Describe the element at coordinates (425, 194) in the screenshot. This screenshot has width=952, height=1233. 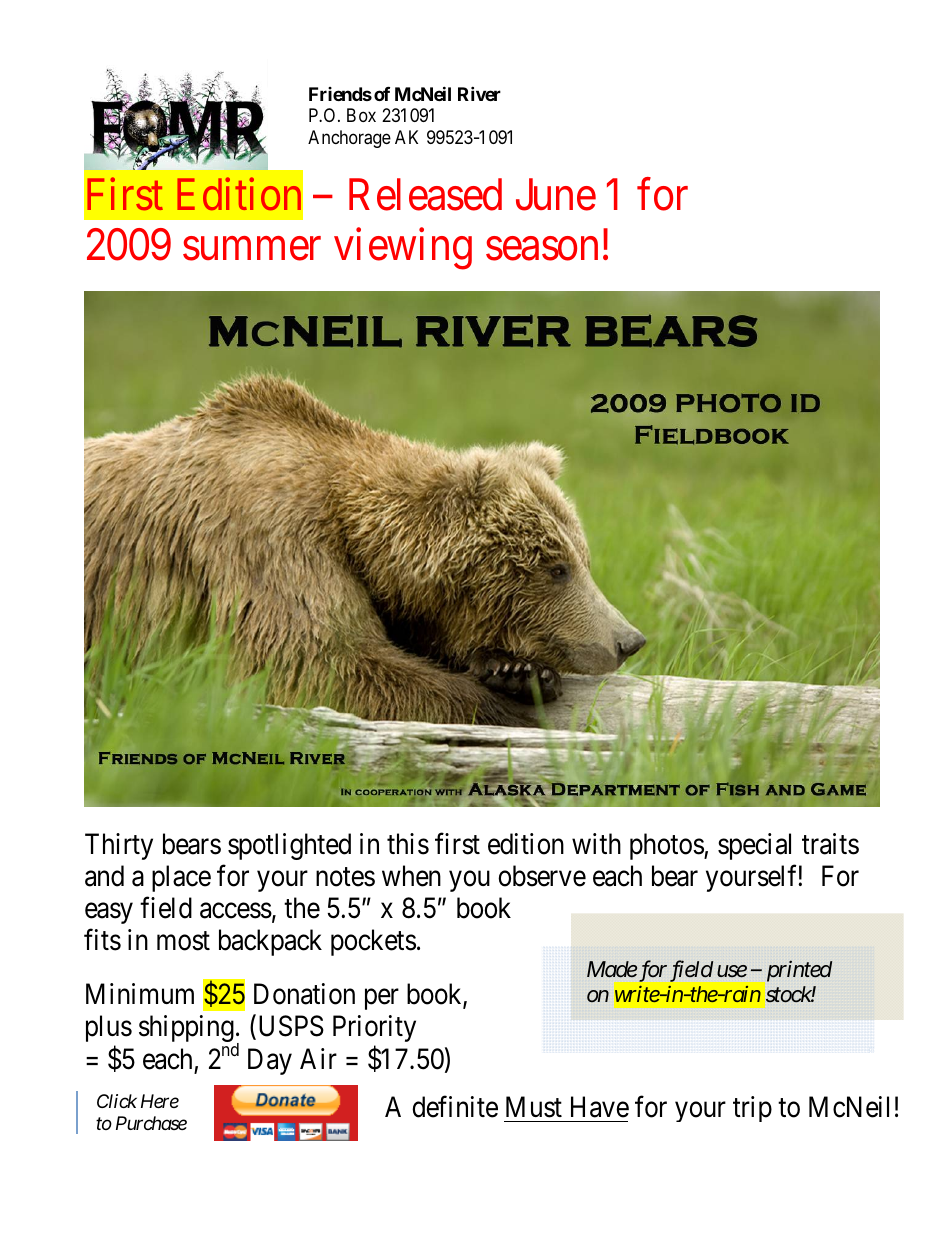
I see `Released` at that location.
